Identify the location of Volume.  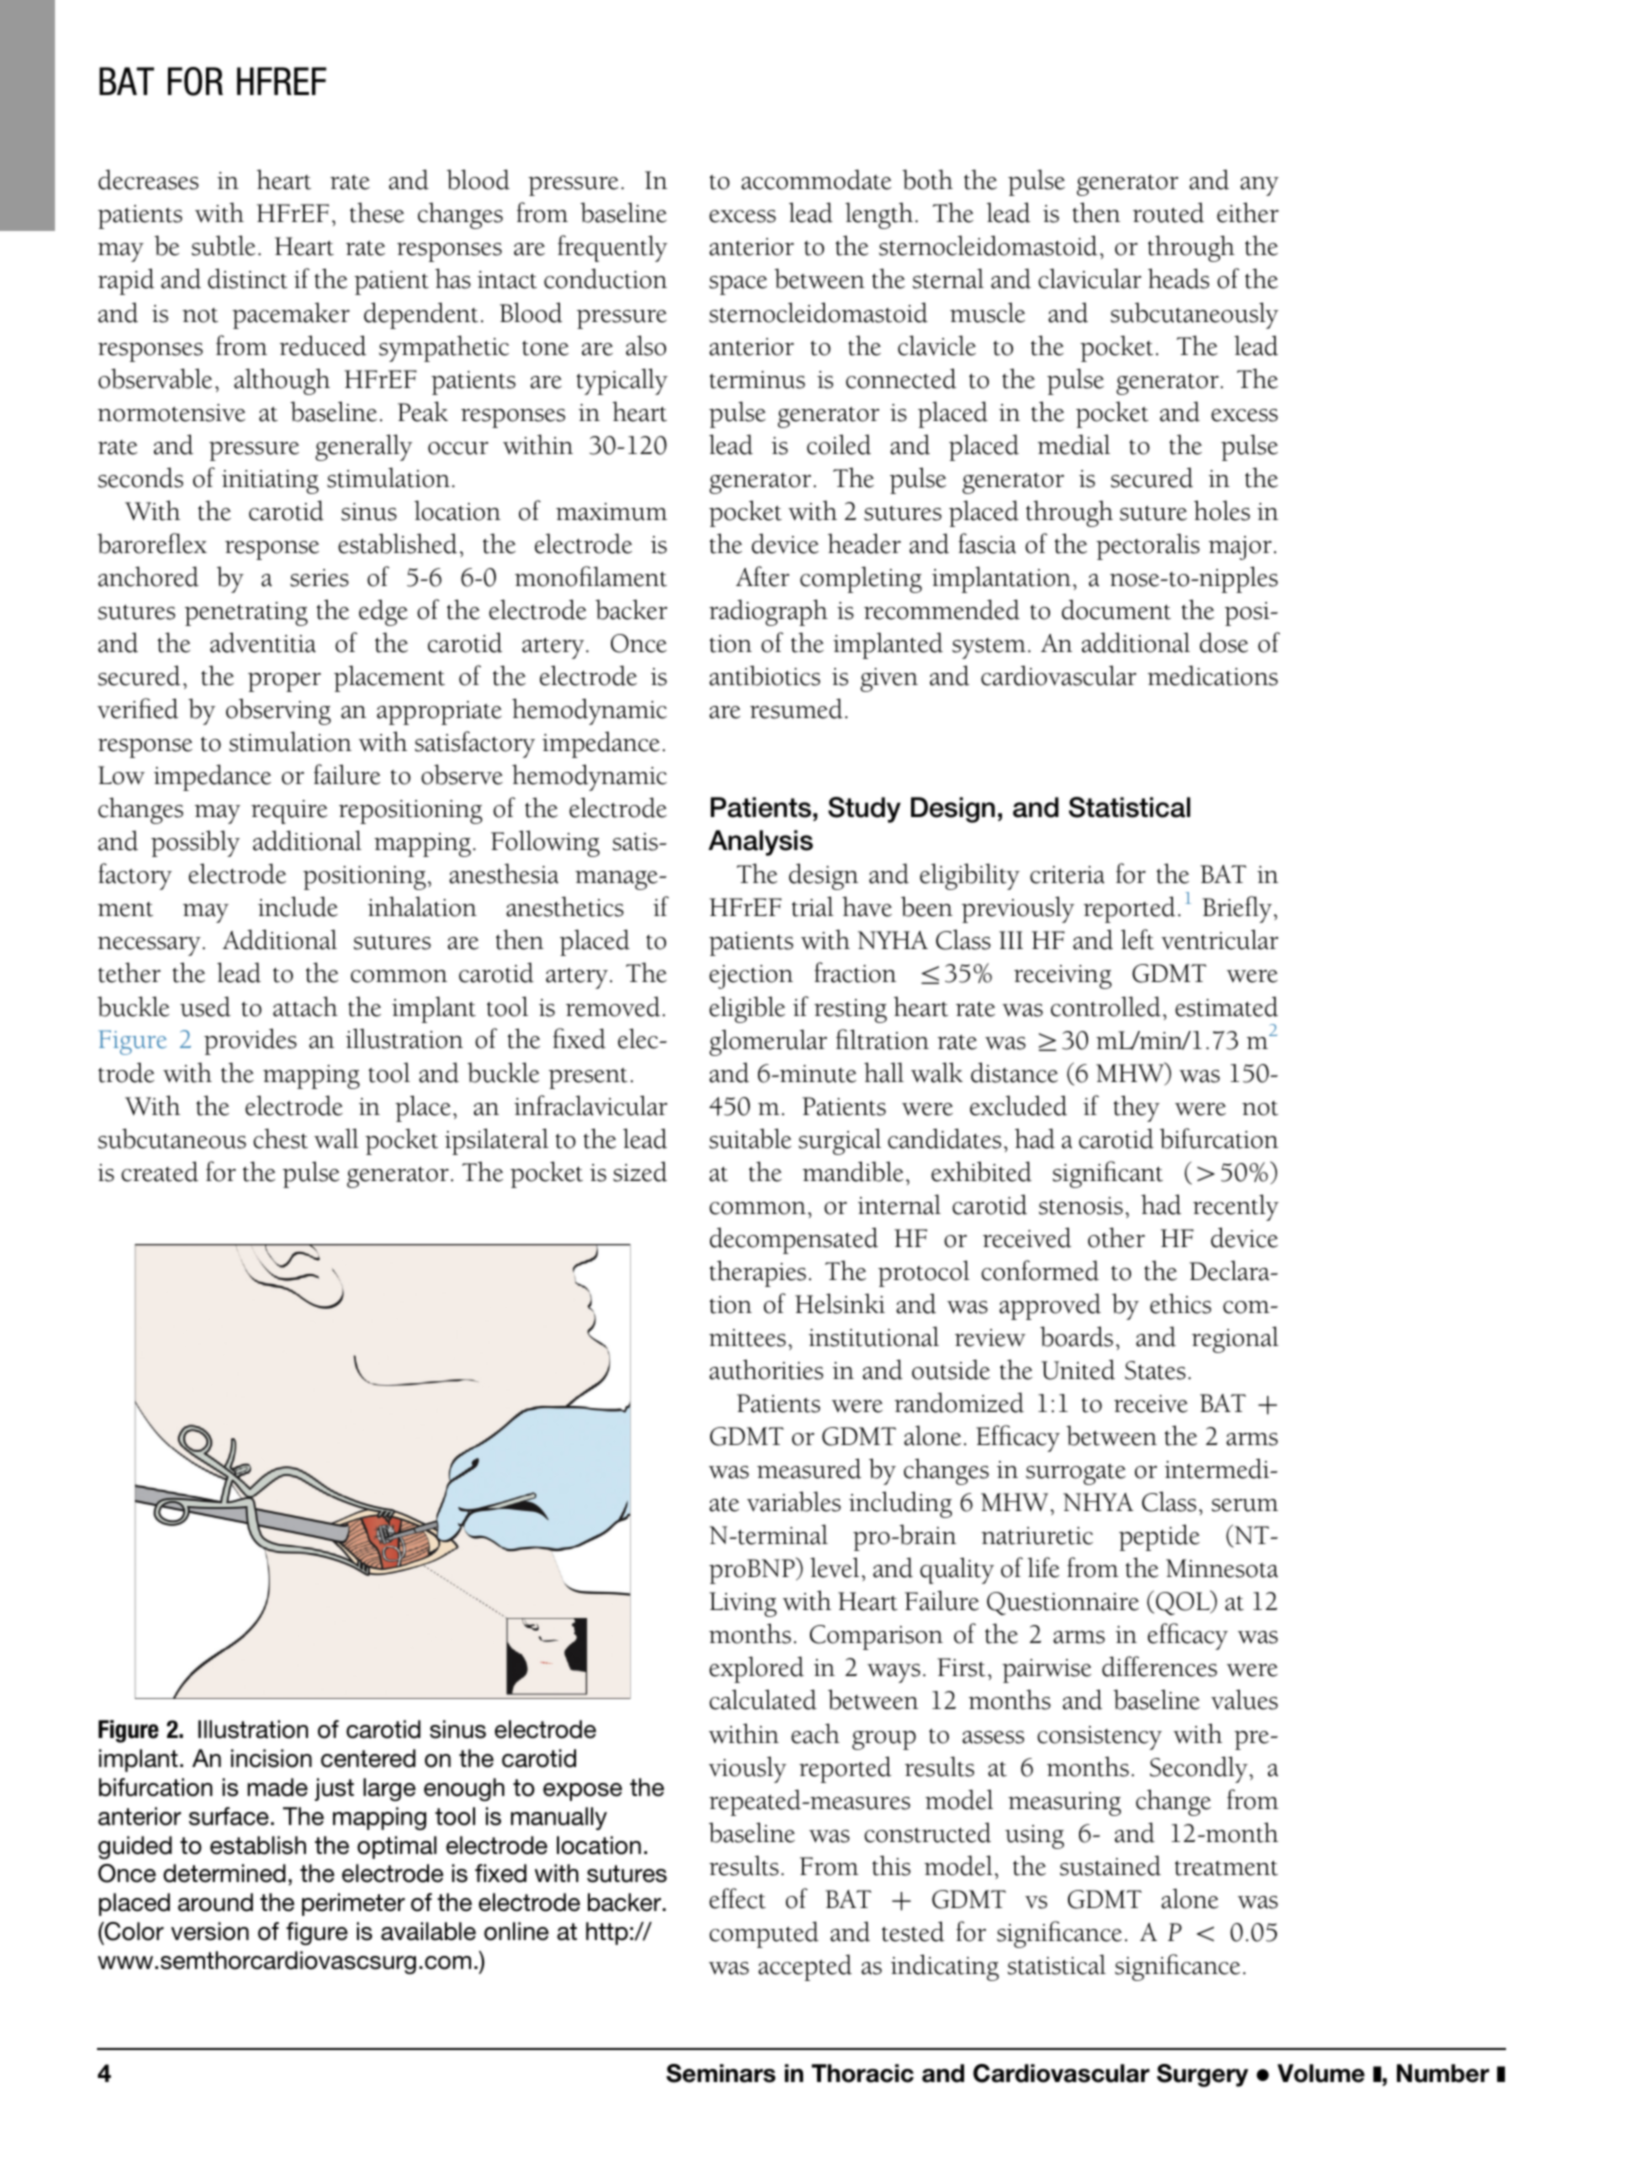
(1321, 2073).
